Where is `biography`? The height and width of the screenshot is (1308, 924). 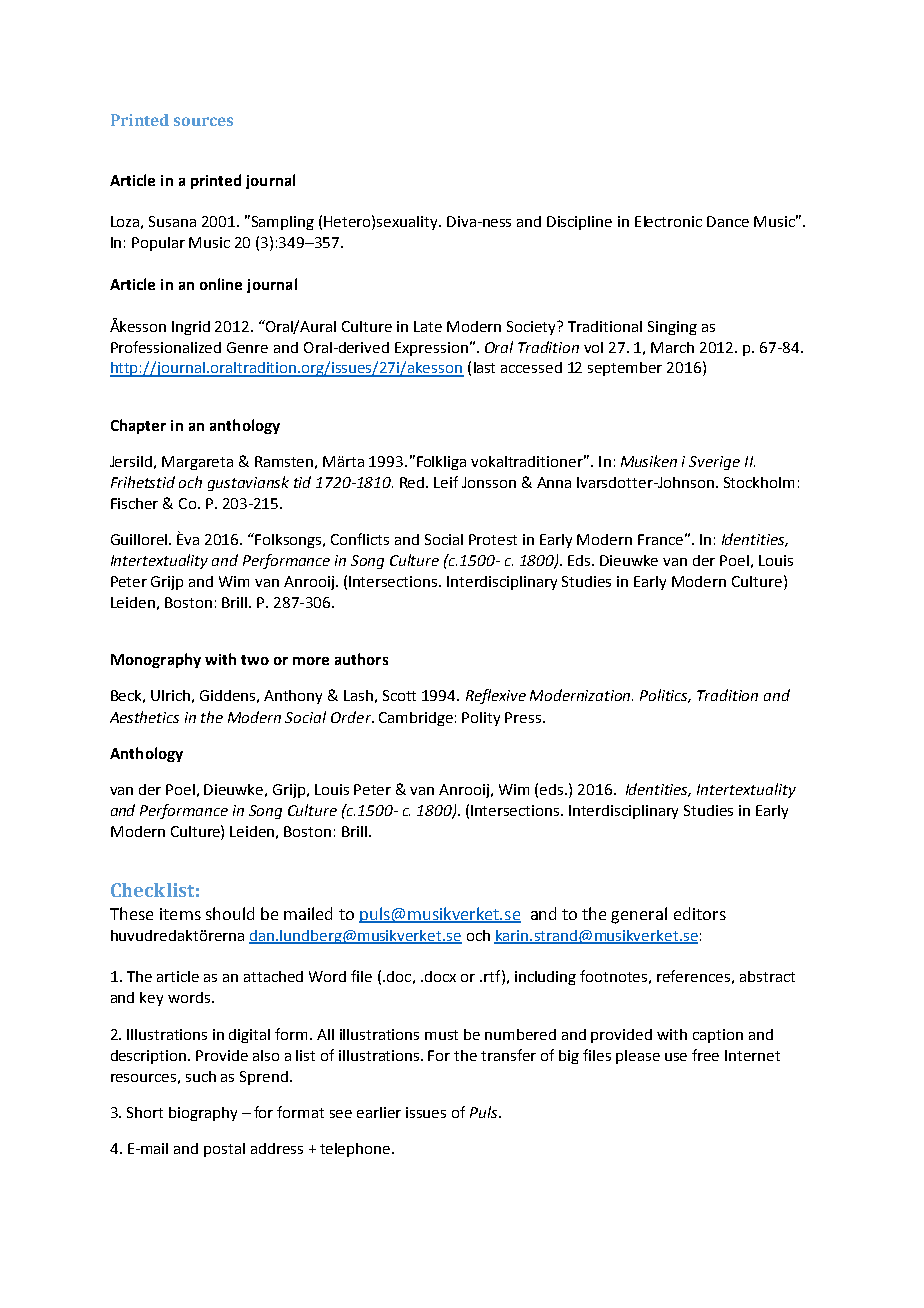 biography is located at coordinates (203, 1114).
